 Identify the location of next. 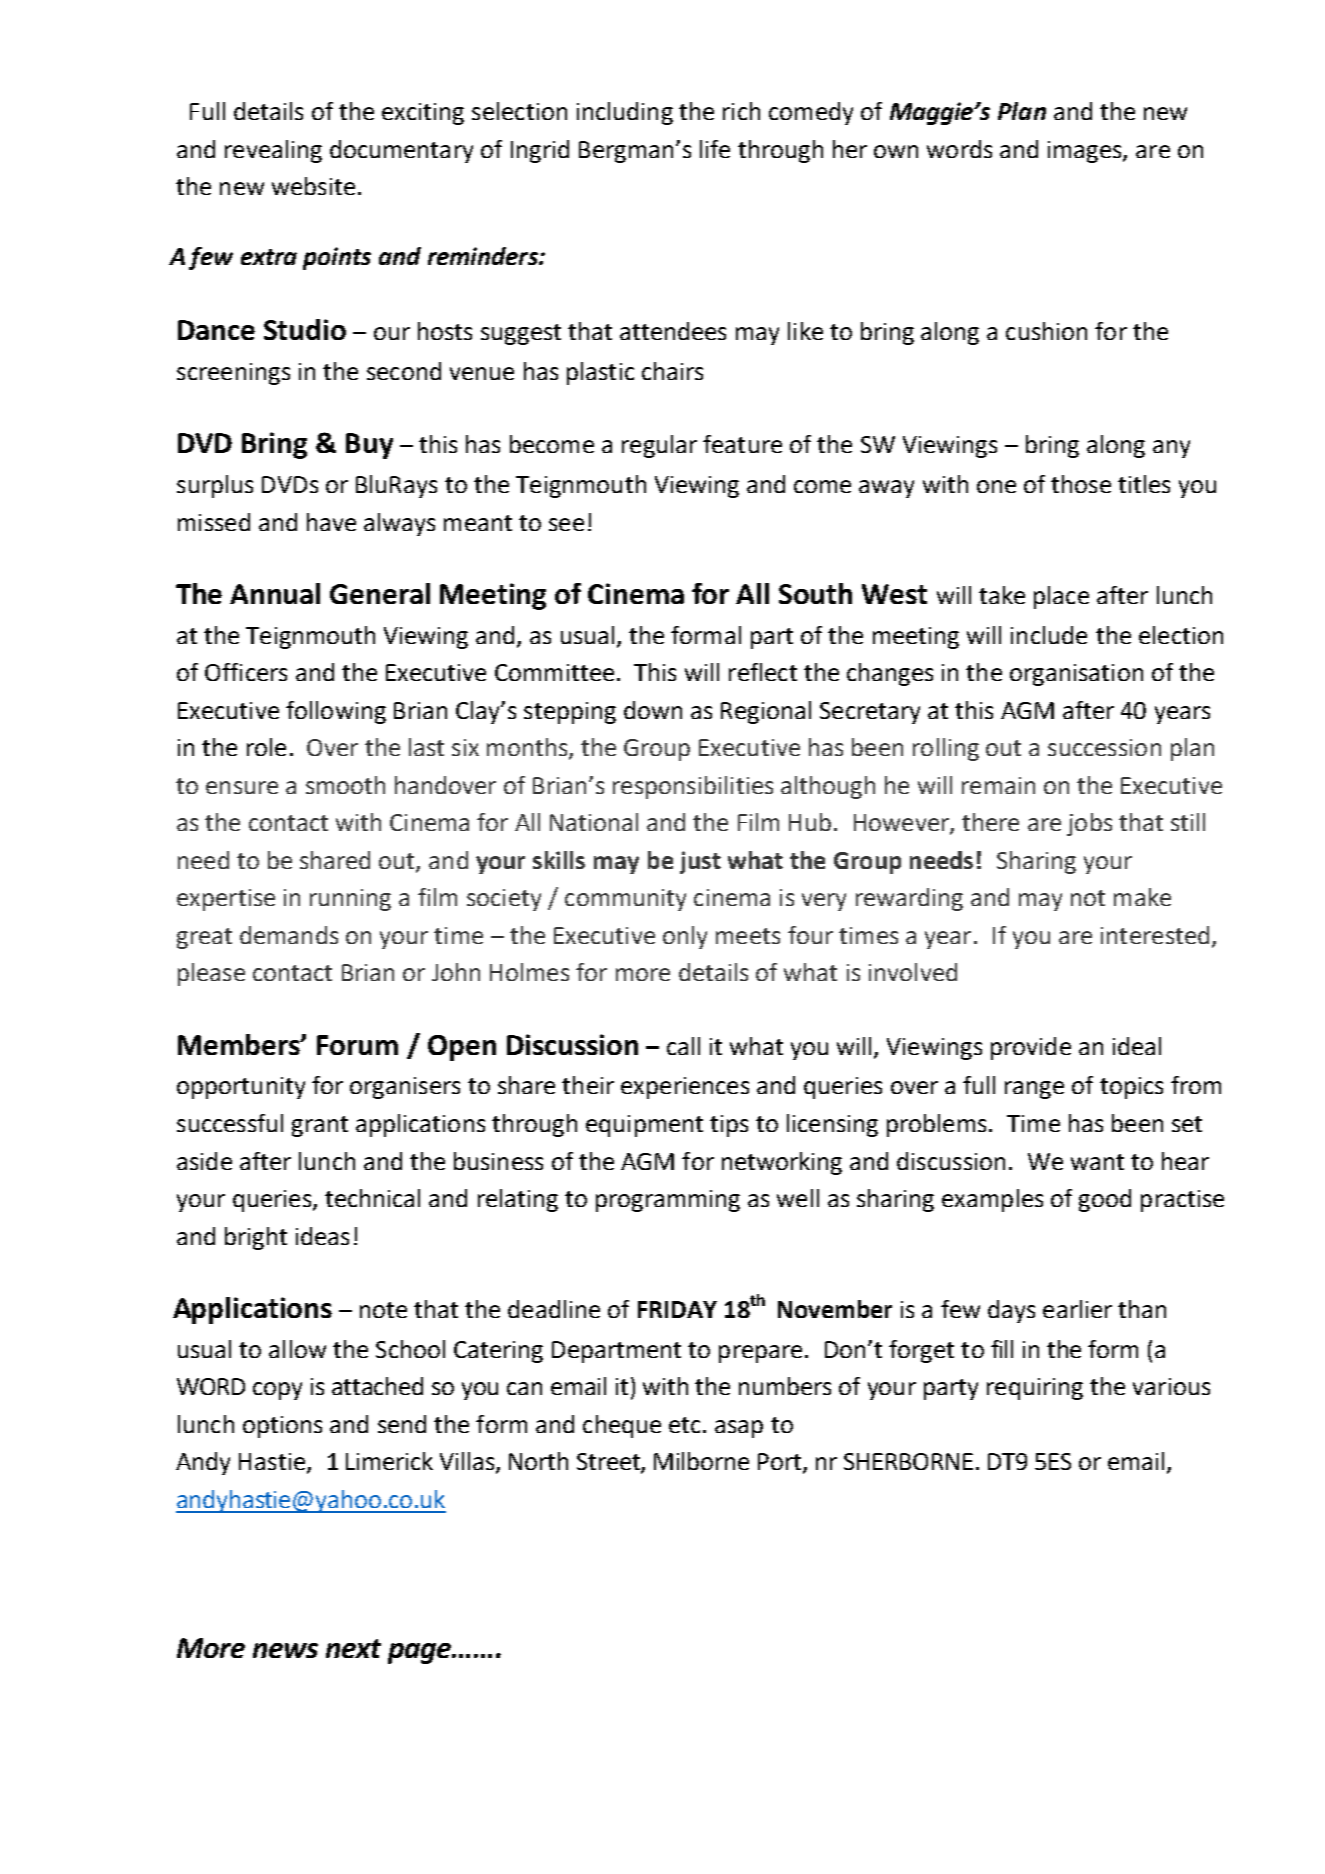
(353, 1648).
